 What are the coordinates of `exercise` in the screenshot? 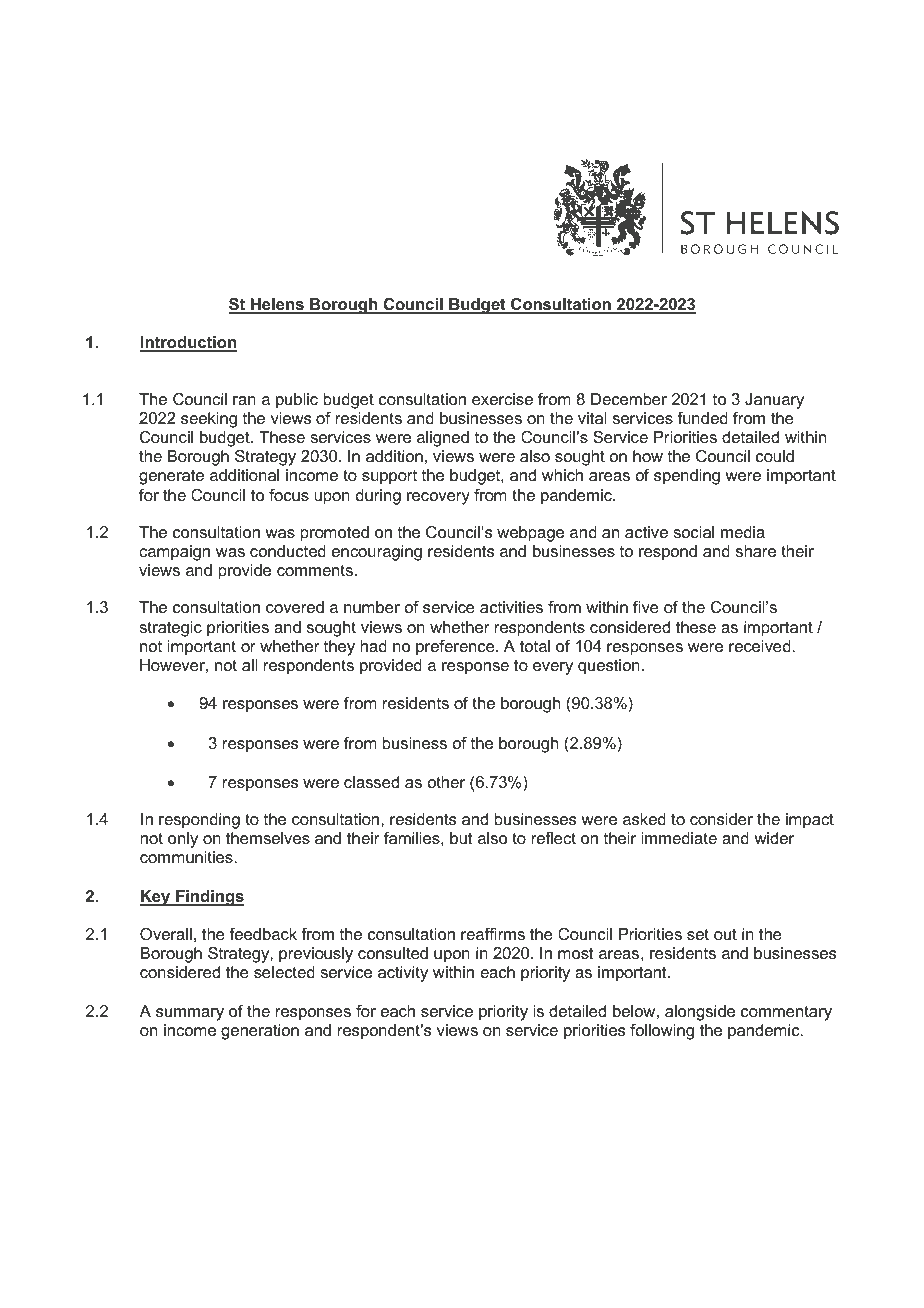 It's located at (502, 399).
